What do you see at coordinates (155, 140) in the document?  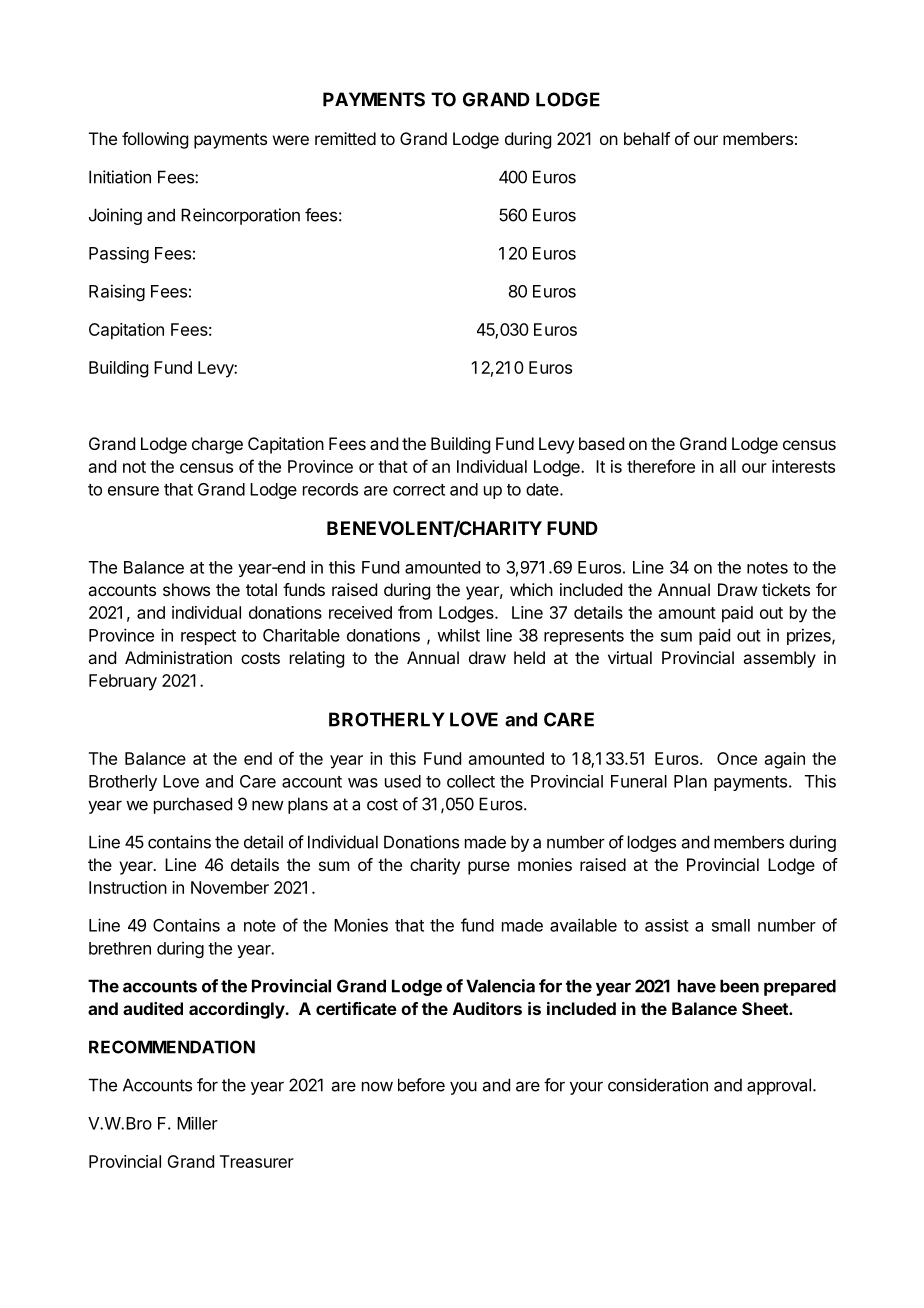 I see `following` at bounding box center [155, 140].
